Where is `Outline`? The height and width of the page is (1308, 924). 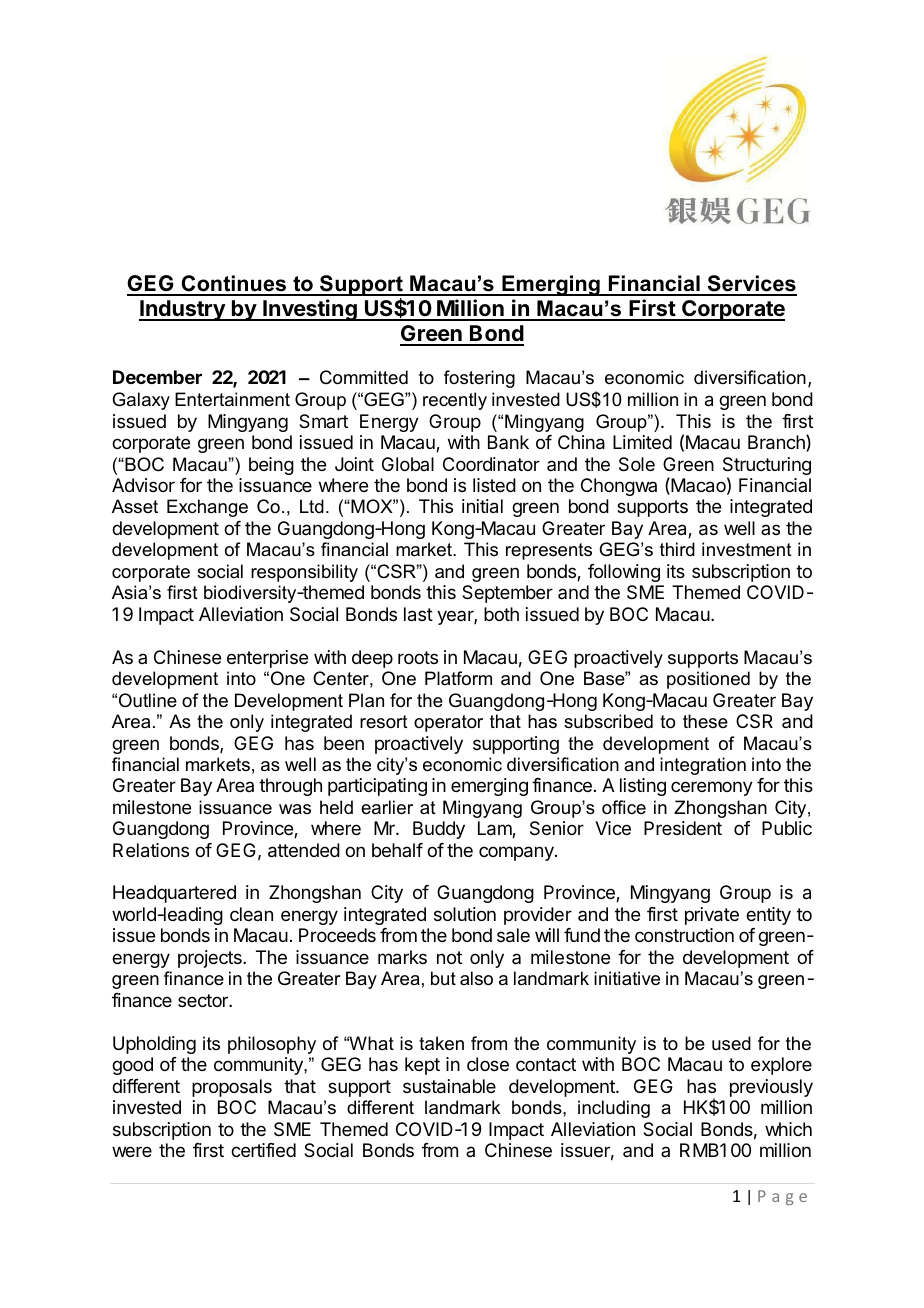 Outline is located at coordinates (148, 700).
